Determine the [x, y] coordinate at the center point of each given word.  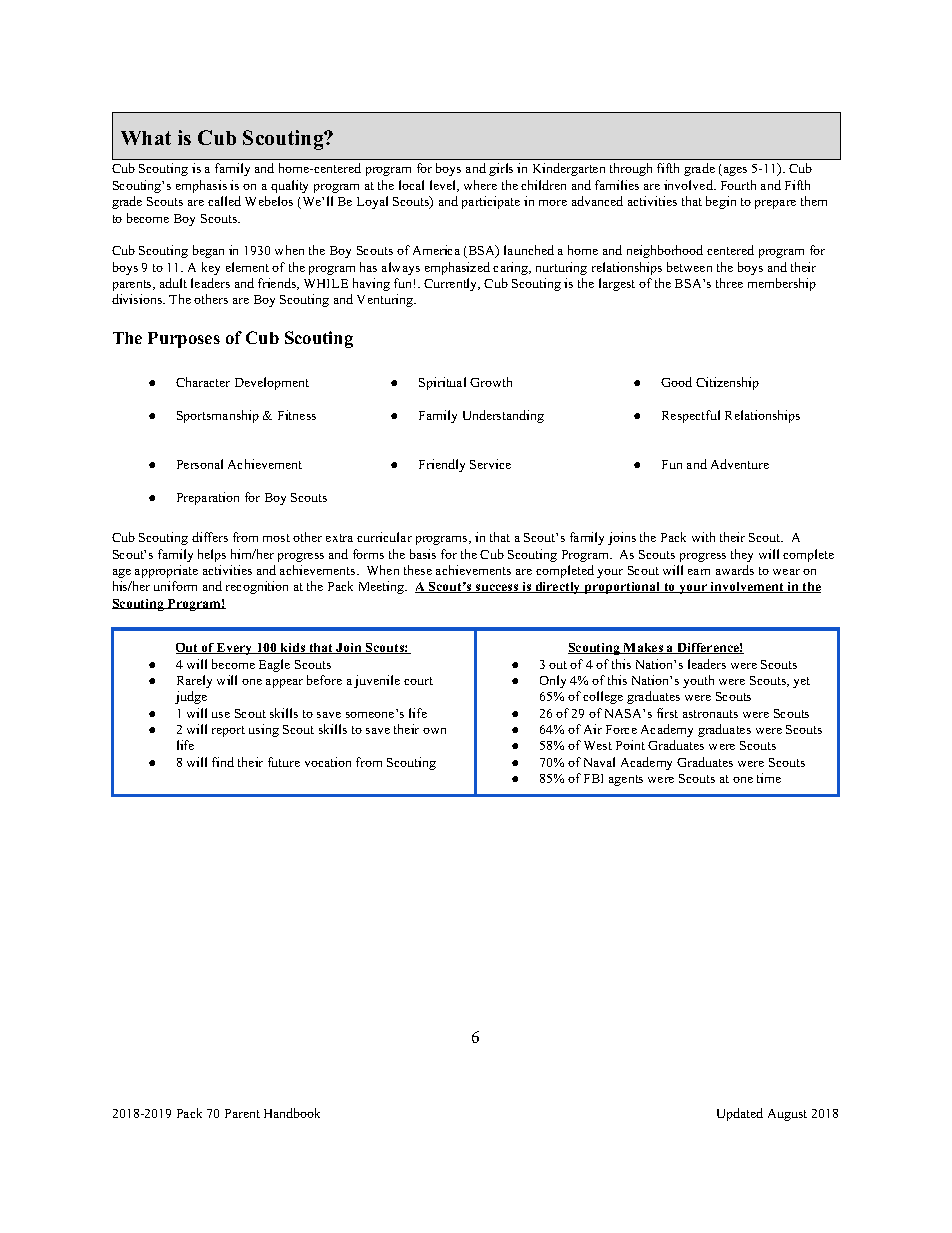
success [497, 588]
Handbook [292, 1113]
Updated [740, 1114]
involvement [747, 587]
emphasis [201, 186]
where [480, 185]
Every [235, 649]
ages [734, 171]
